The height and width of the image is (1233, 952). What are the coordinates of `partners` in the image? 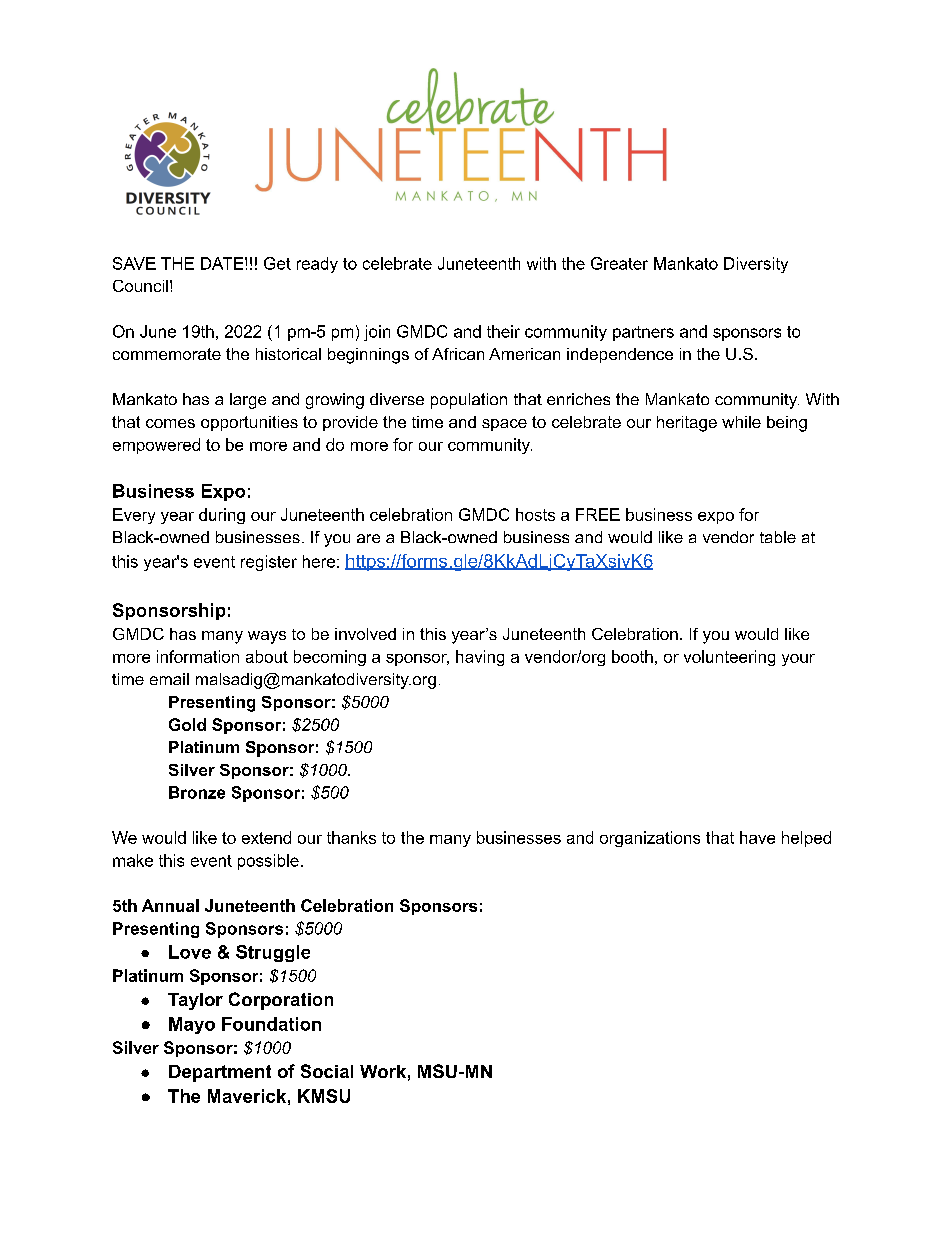 It's located at (643, 333).
